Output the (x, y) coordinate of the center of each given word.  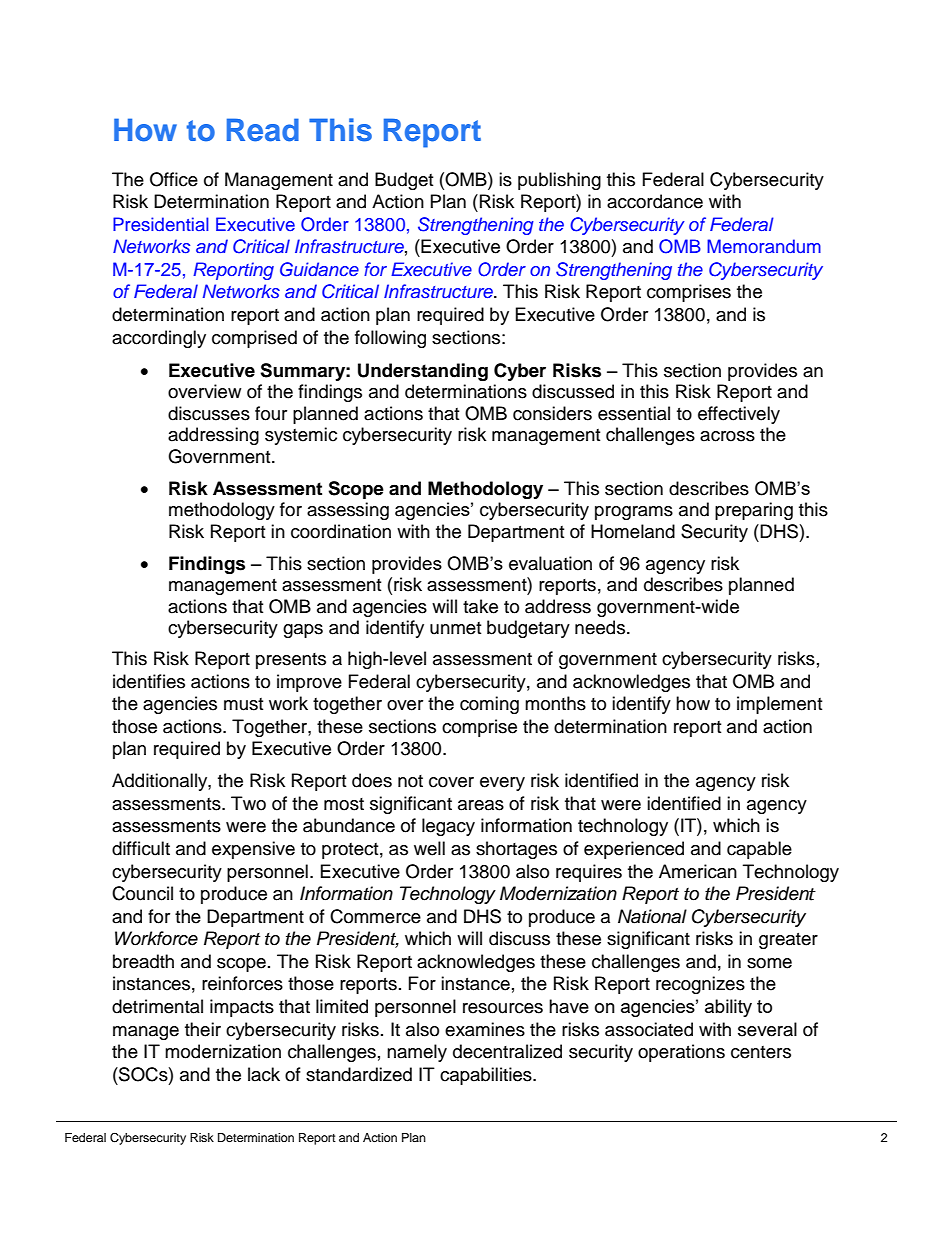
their (203, 1029)
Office (174, 179)
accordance (655, 201)
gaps (303, 631)
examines (485, 1029)
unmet (455, 628)
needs (601, 627)
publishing (559, 181)
